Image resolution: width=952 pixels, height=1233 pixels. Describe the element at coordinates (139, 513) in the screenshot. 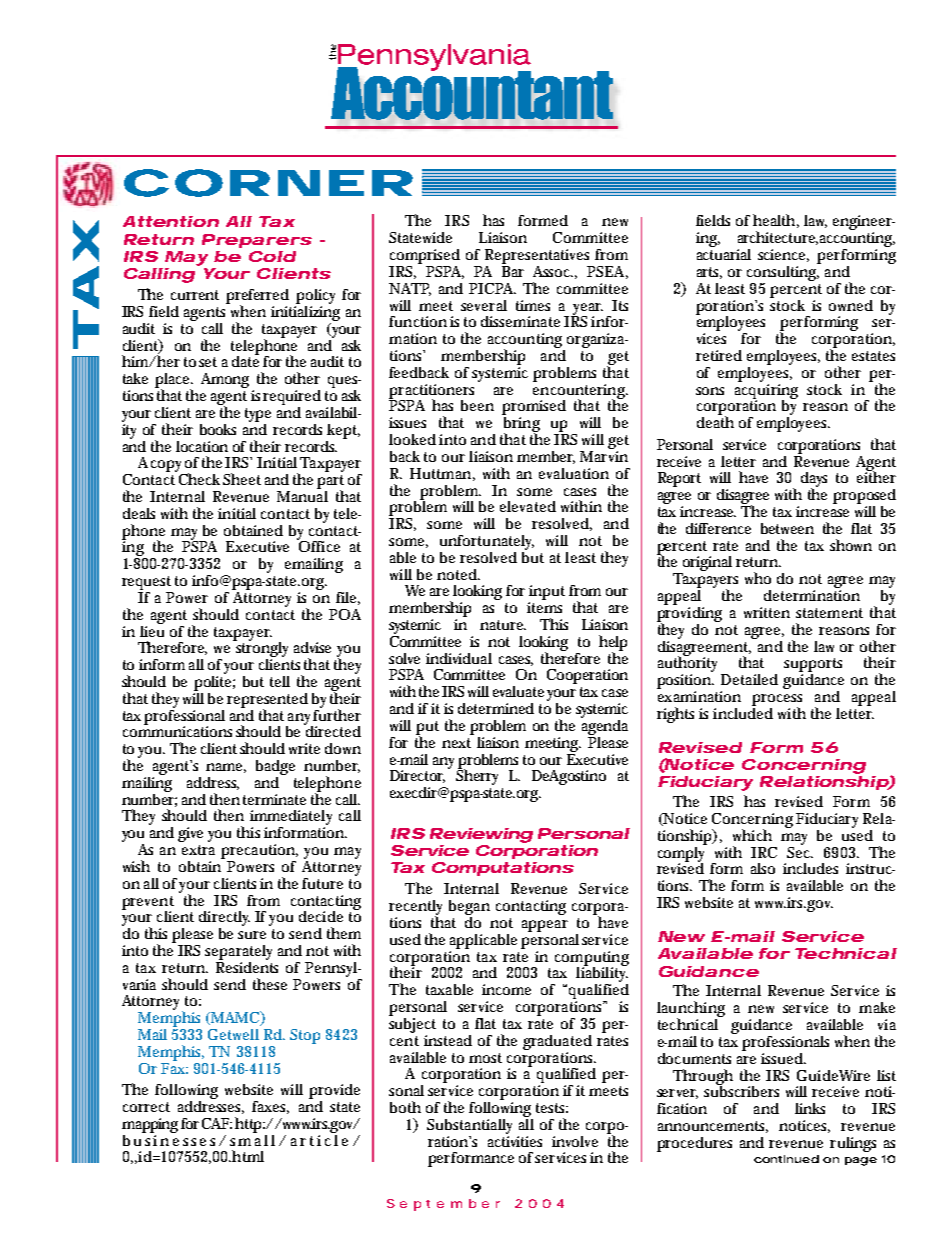

I see `deals` at that location.
